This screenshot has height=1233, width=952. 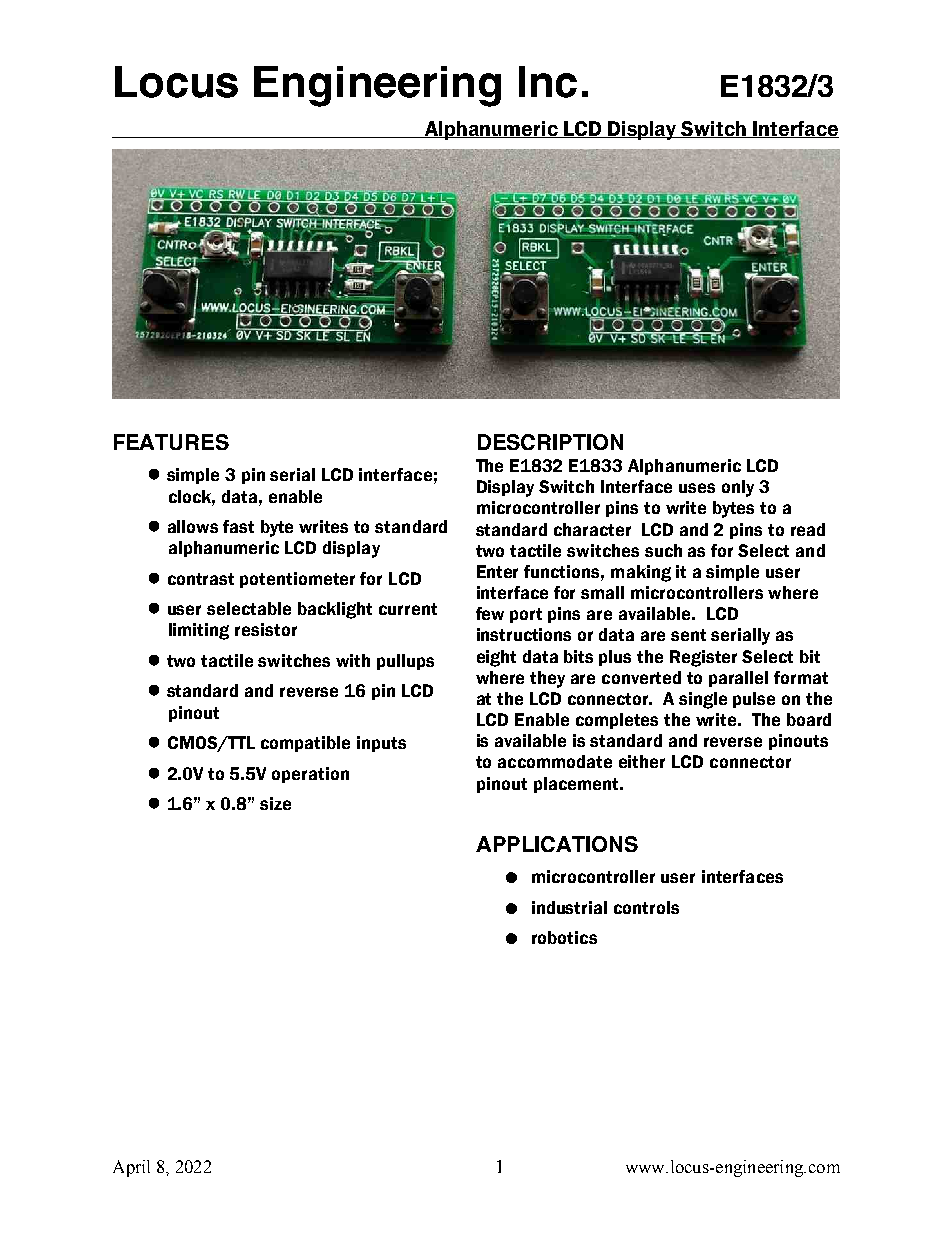 What do you see at coordinates (646, 907) in the screenshot?
I see `controls` at bounding box center [646, 907].
